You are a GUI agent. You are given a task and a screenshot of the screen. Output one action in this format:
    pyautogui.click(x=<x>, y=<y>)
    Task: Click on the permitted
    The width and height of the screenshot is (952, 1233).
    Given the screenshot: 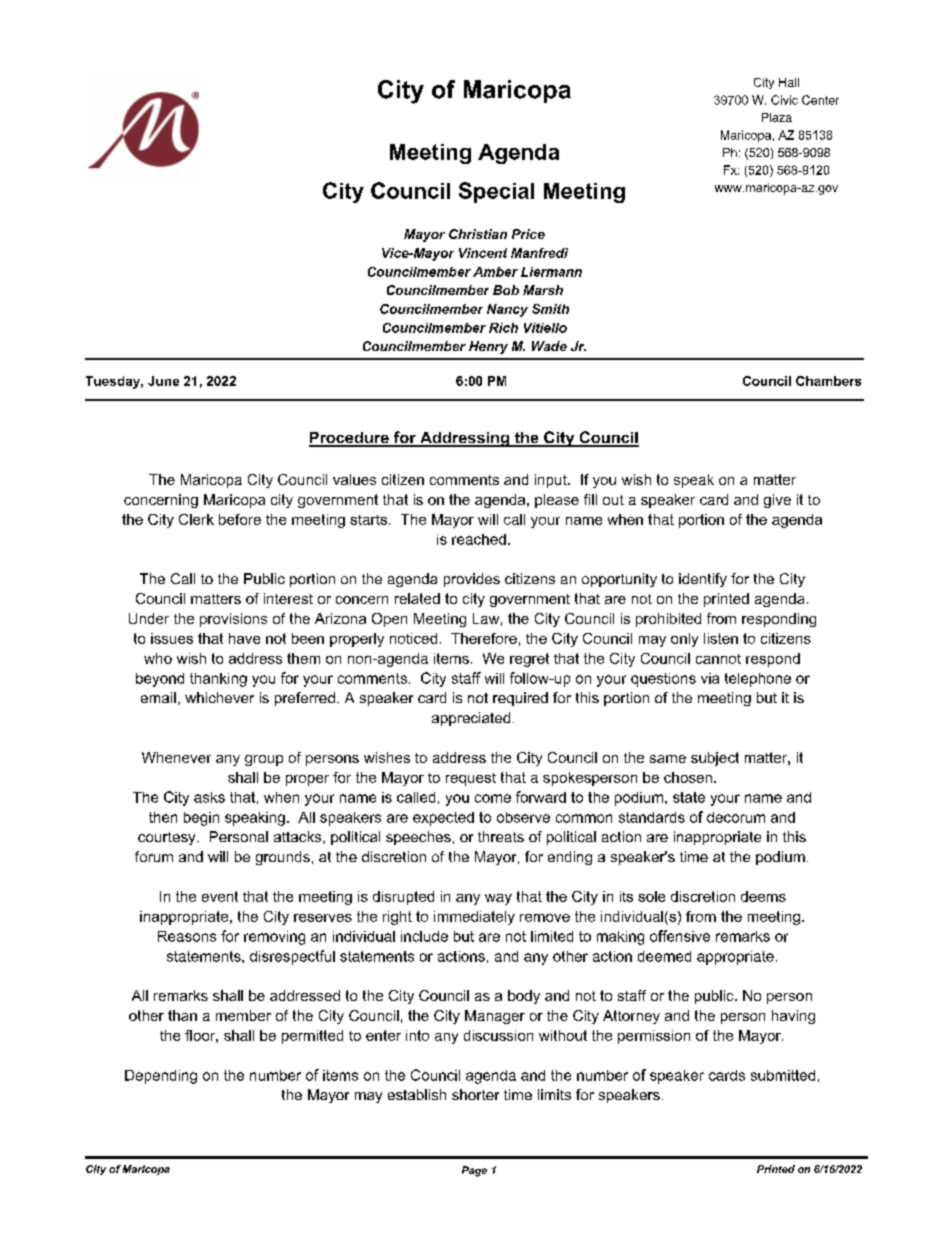 What is the action you would take?
    pyautogui.click(x=312, y=1037)
